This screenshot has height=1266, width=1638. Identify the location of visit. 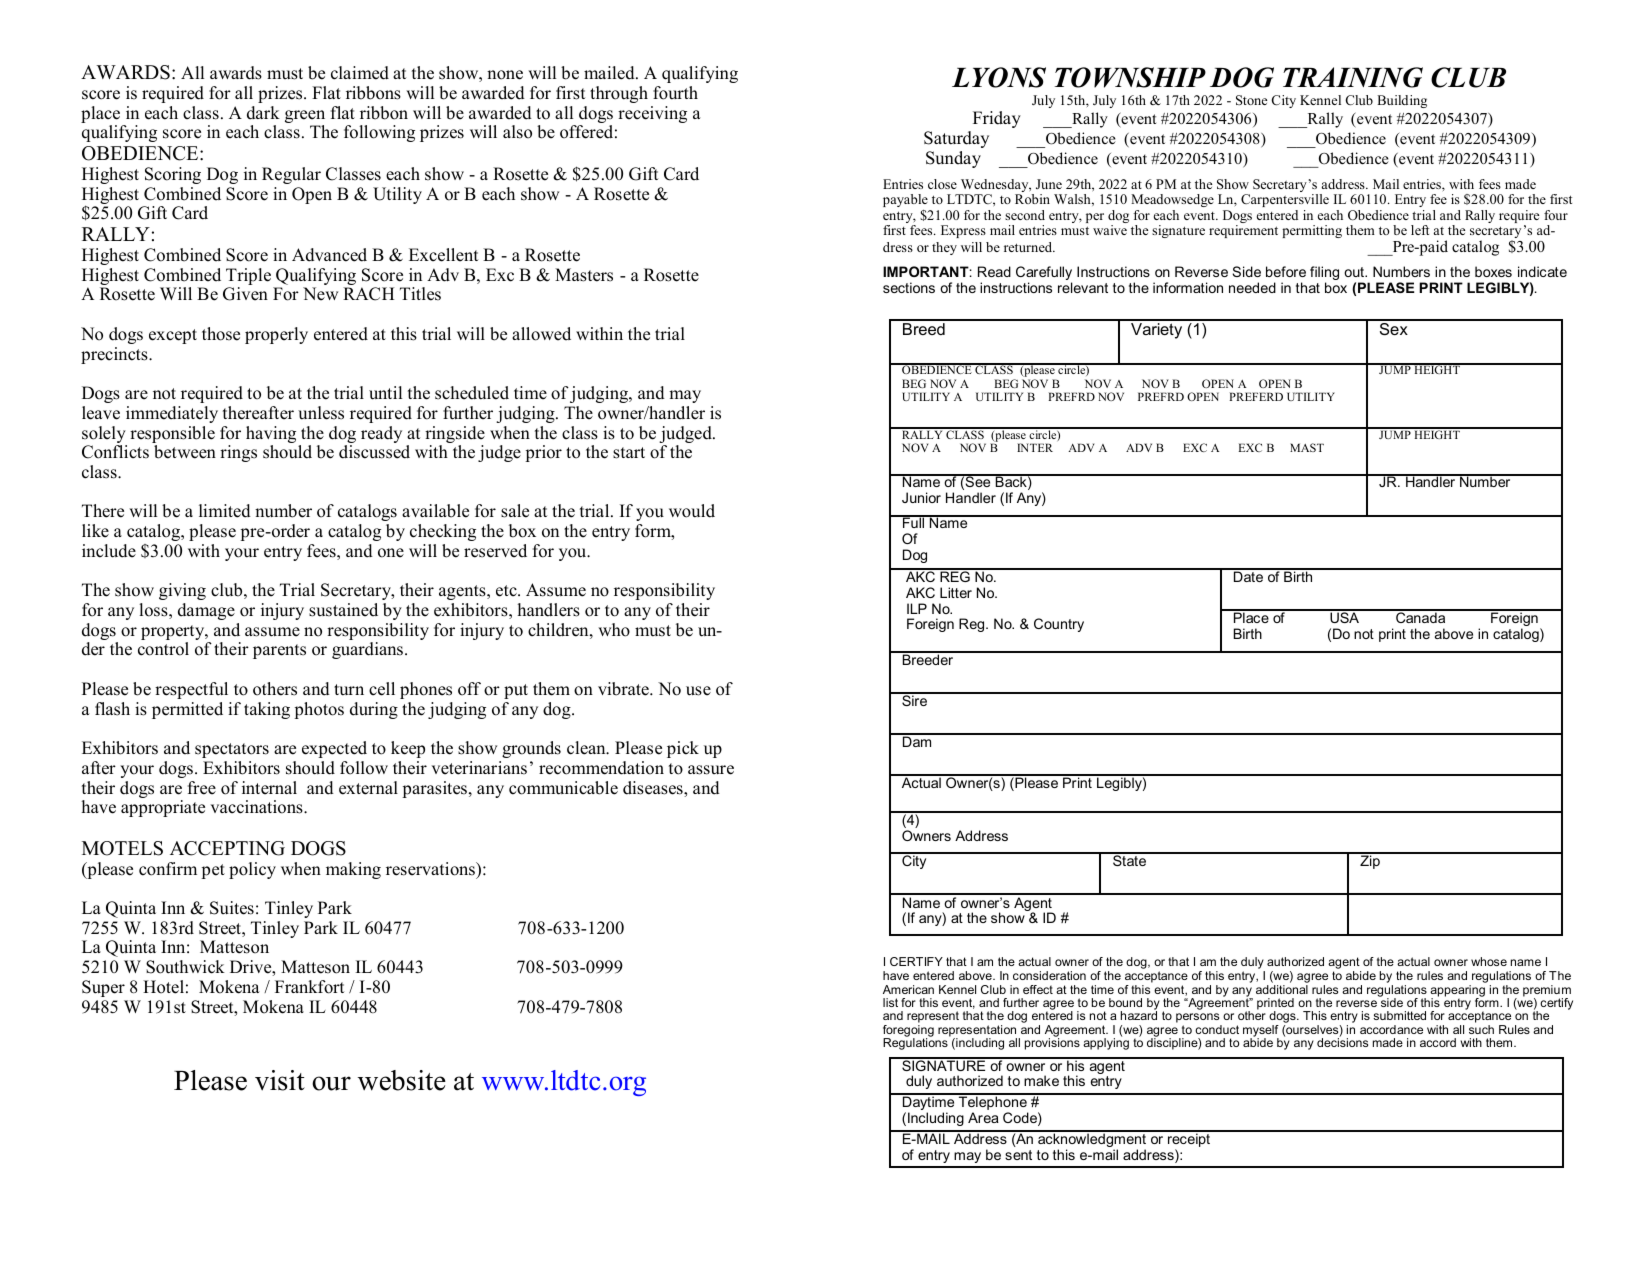
(280, 1080).
